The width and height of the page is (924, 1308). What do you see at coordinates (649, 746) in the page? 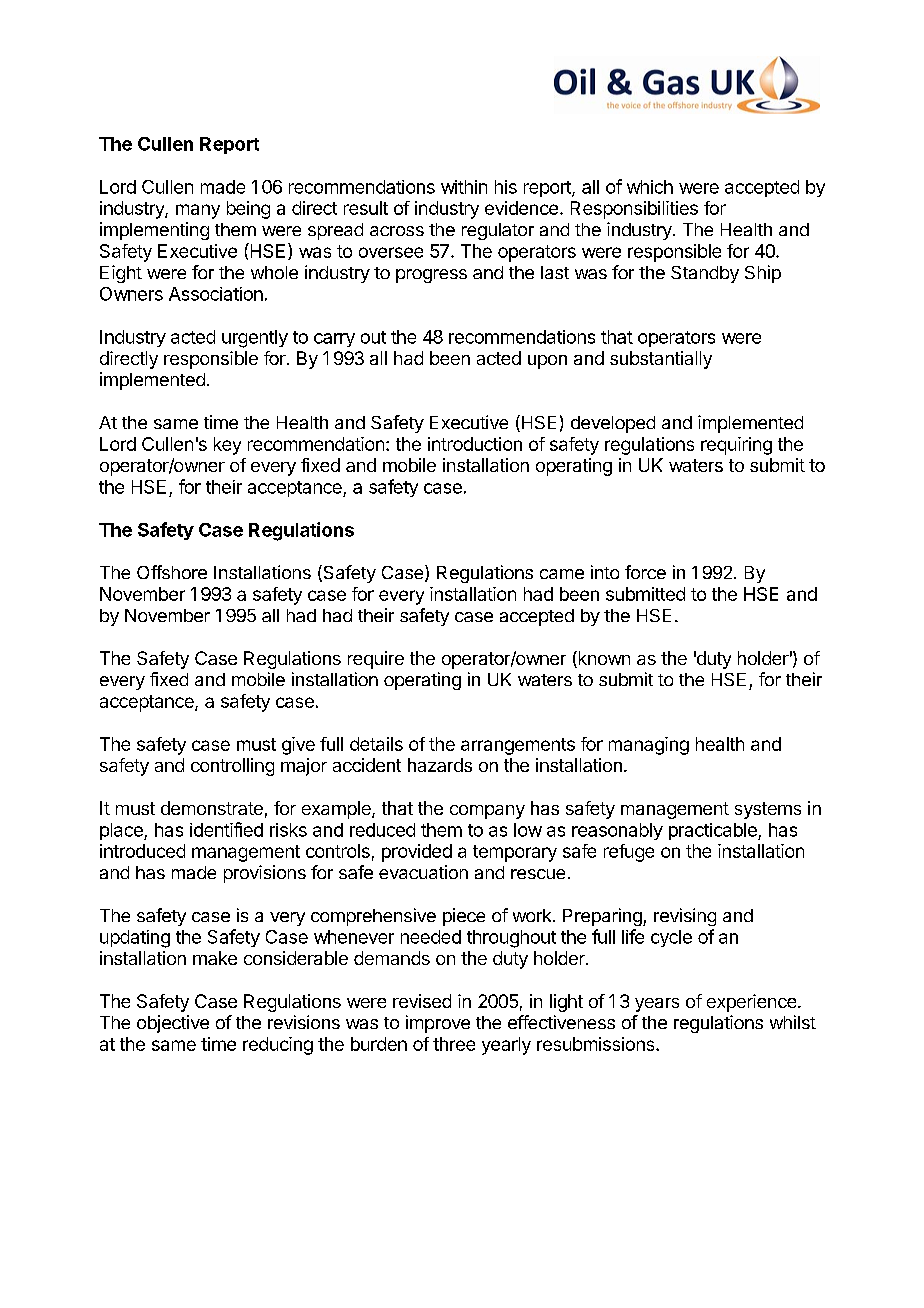
I see `managing` at bounding box center [649, 746].
